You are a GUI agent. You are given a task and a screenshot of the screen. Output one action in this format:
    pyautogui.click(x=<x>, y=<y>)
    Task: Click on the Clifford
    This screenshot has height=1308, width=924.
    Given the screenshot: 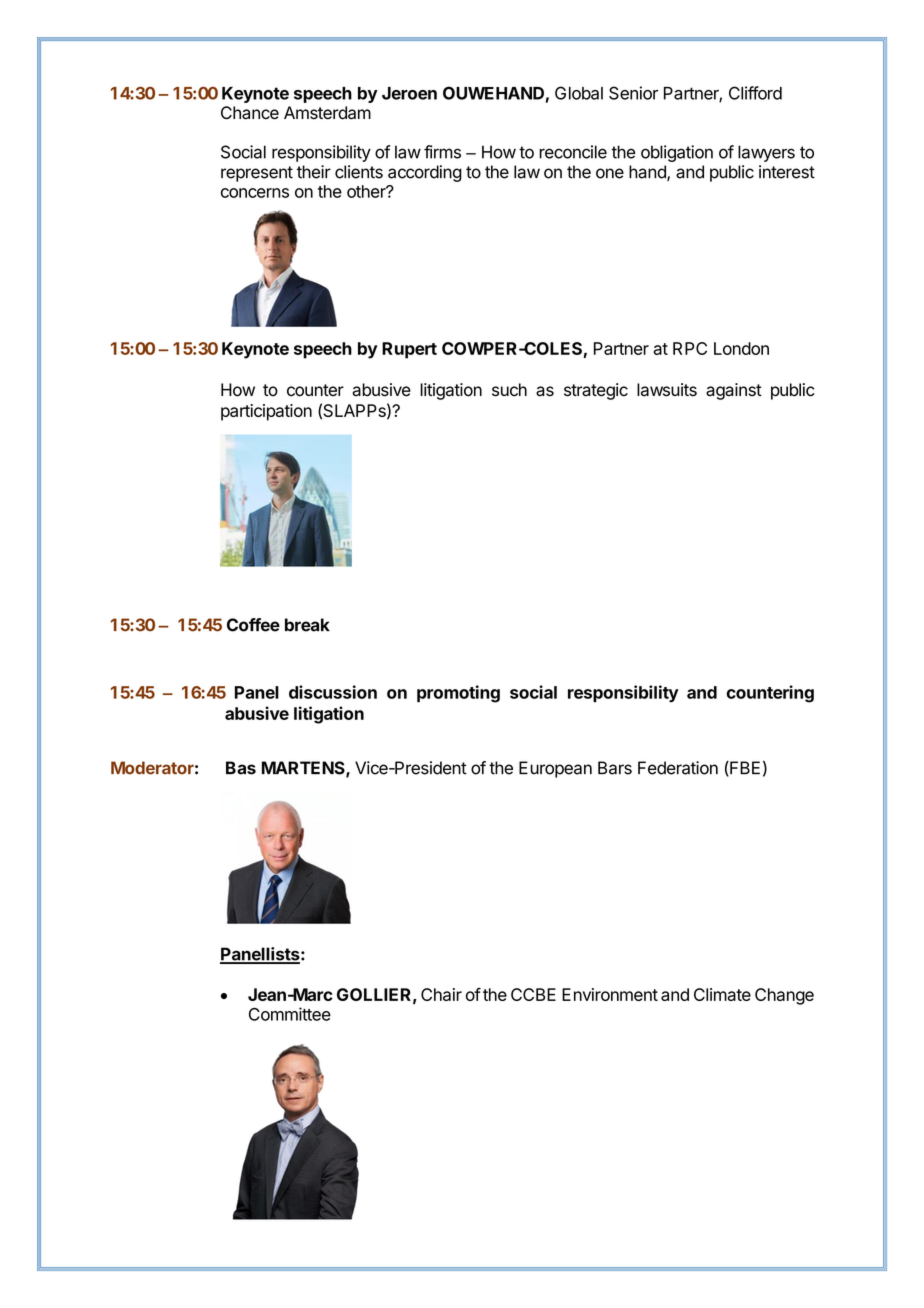 What is the action you would take?
    pyautogui.click(x=755, y=93)
